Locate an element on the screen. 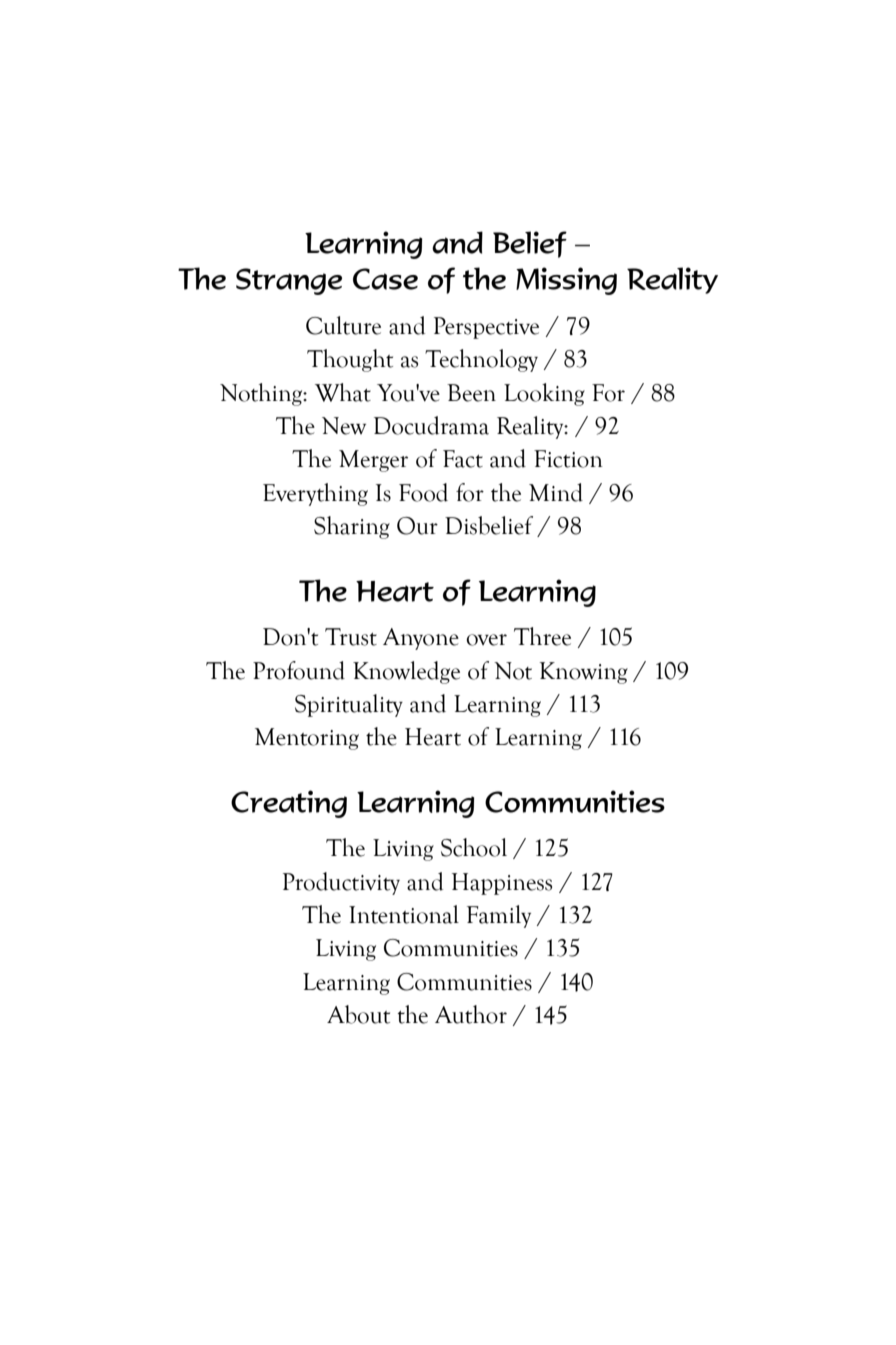 The width and height of the screenshot is (896, 1345). Missing is located at coordinates (566, 281).
